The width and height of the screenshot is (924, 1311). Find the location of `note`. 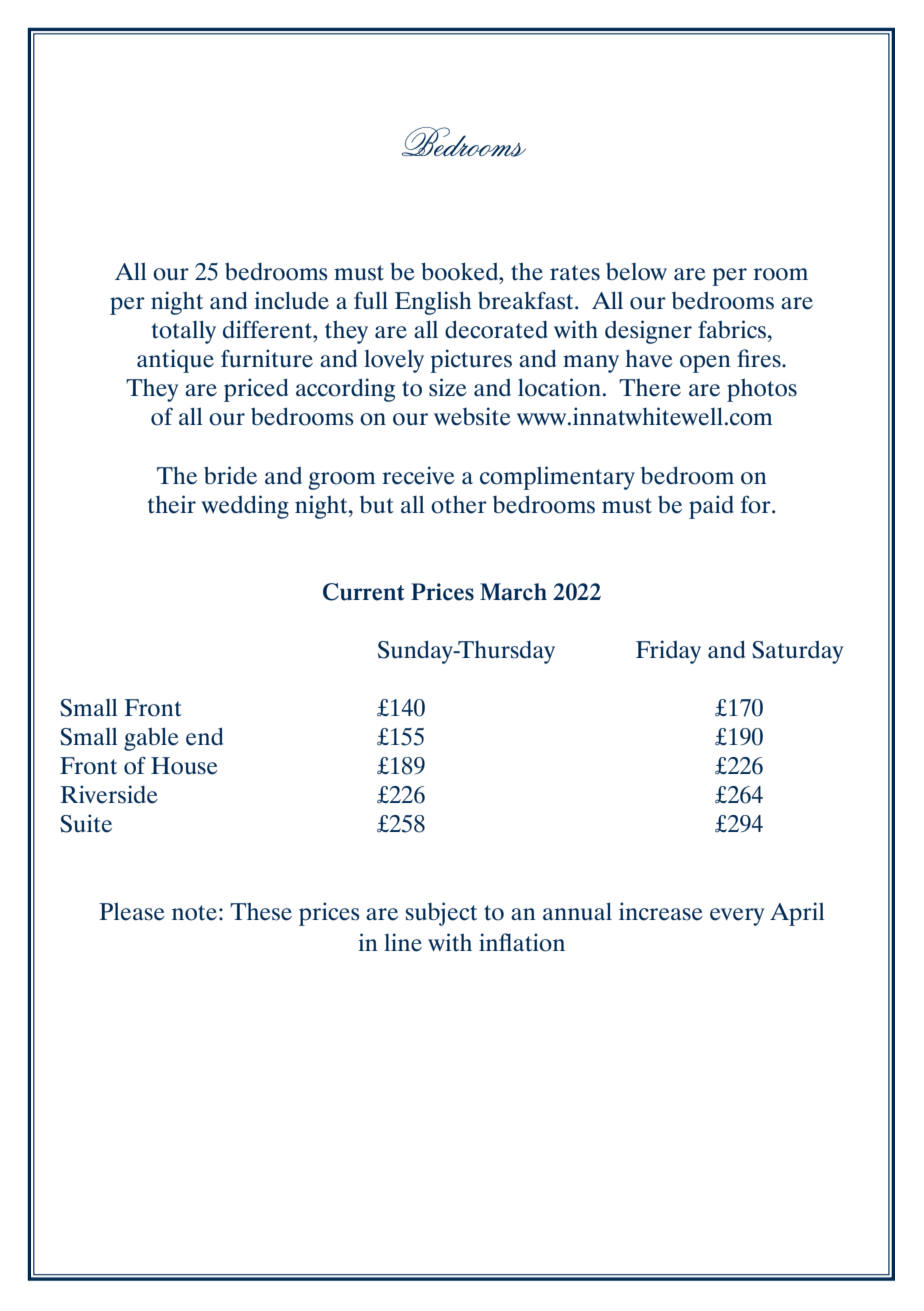

note is located at coordinates (194, 913).
